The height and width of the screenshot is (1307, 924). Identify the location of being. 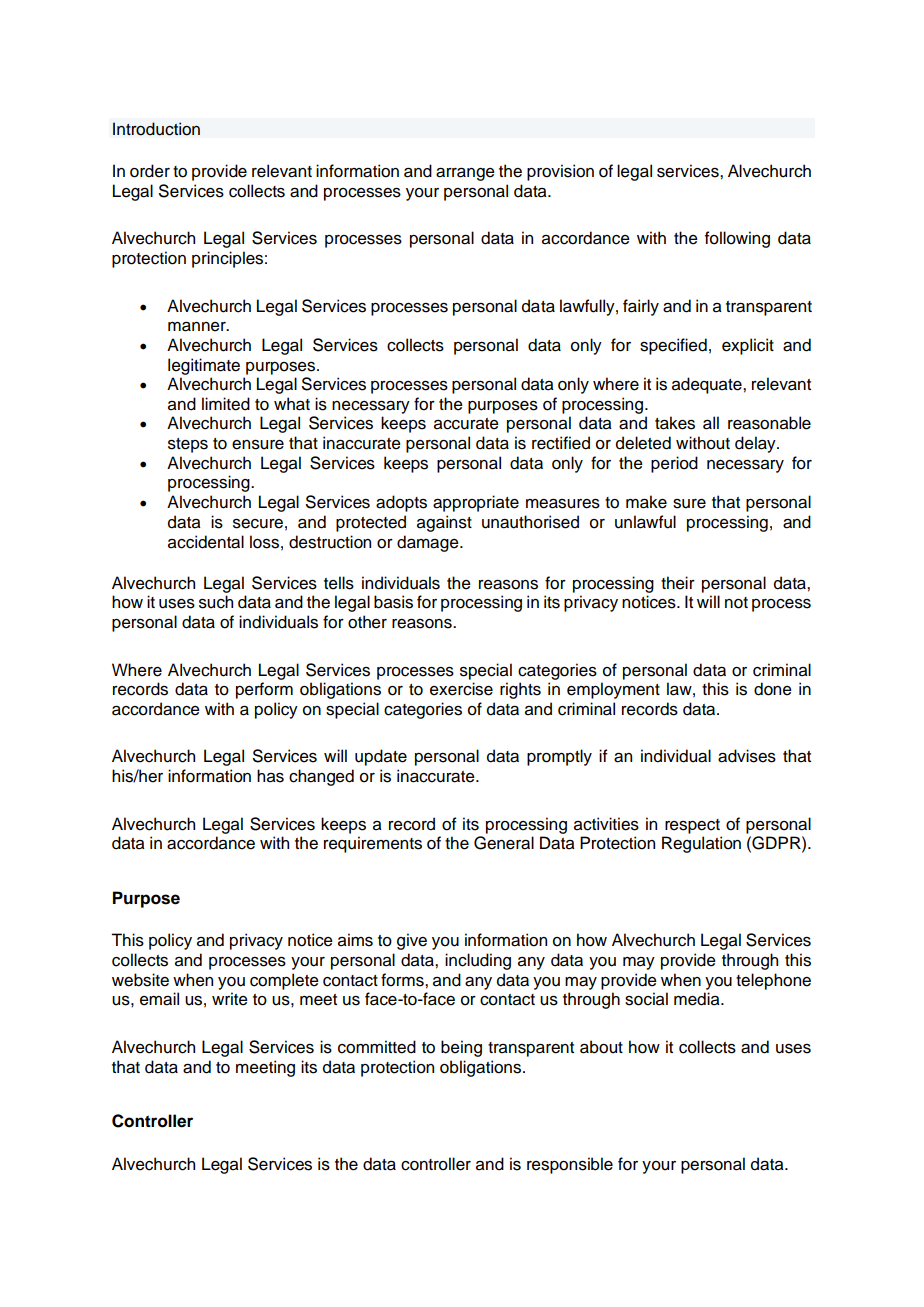
(461, 1048).
